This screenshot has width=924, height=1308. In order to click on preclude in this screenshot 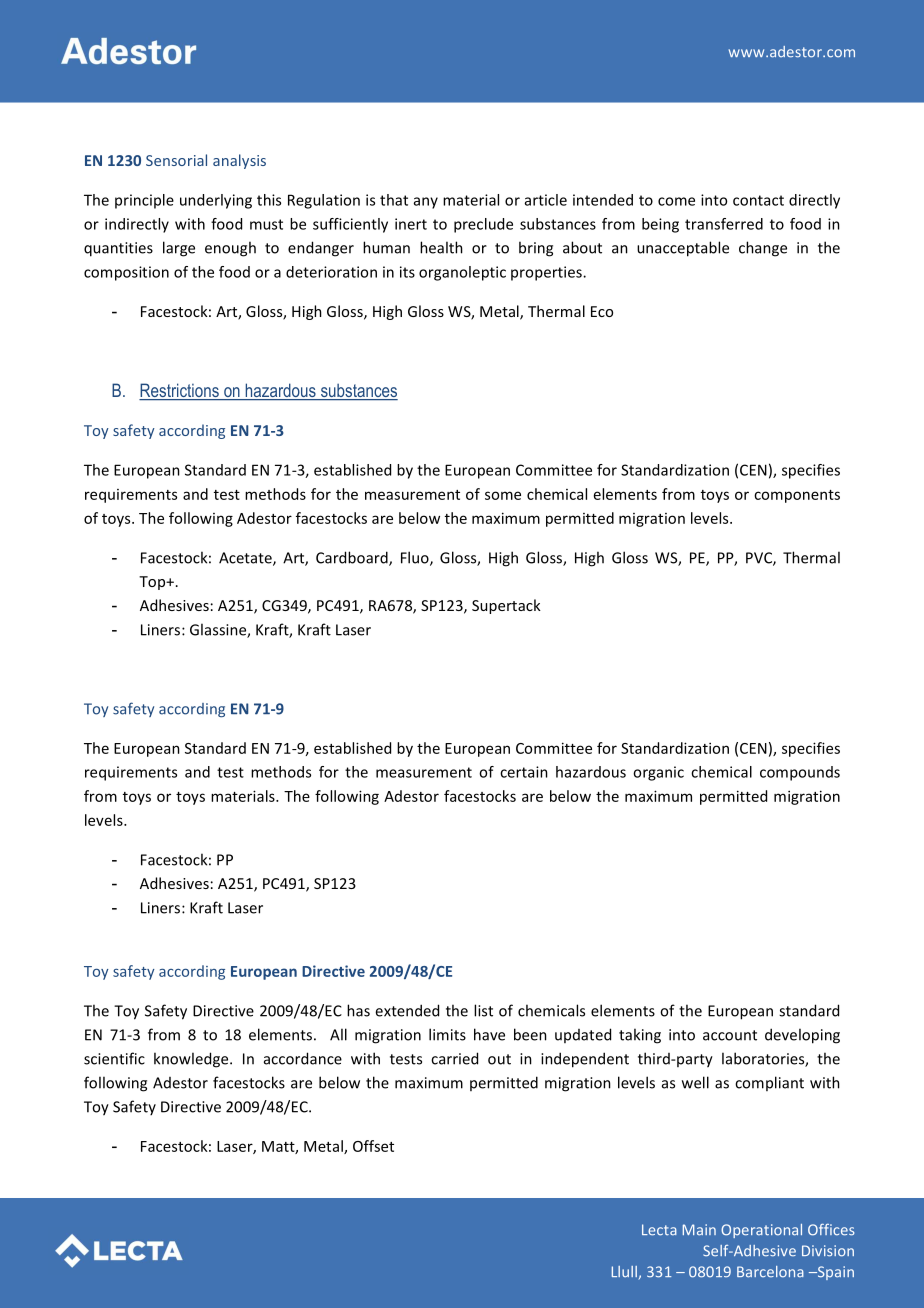, I will do `click(483, 225)`.
